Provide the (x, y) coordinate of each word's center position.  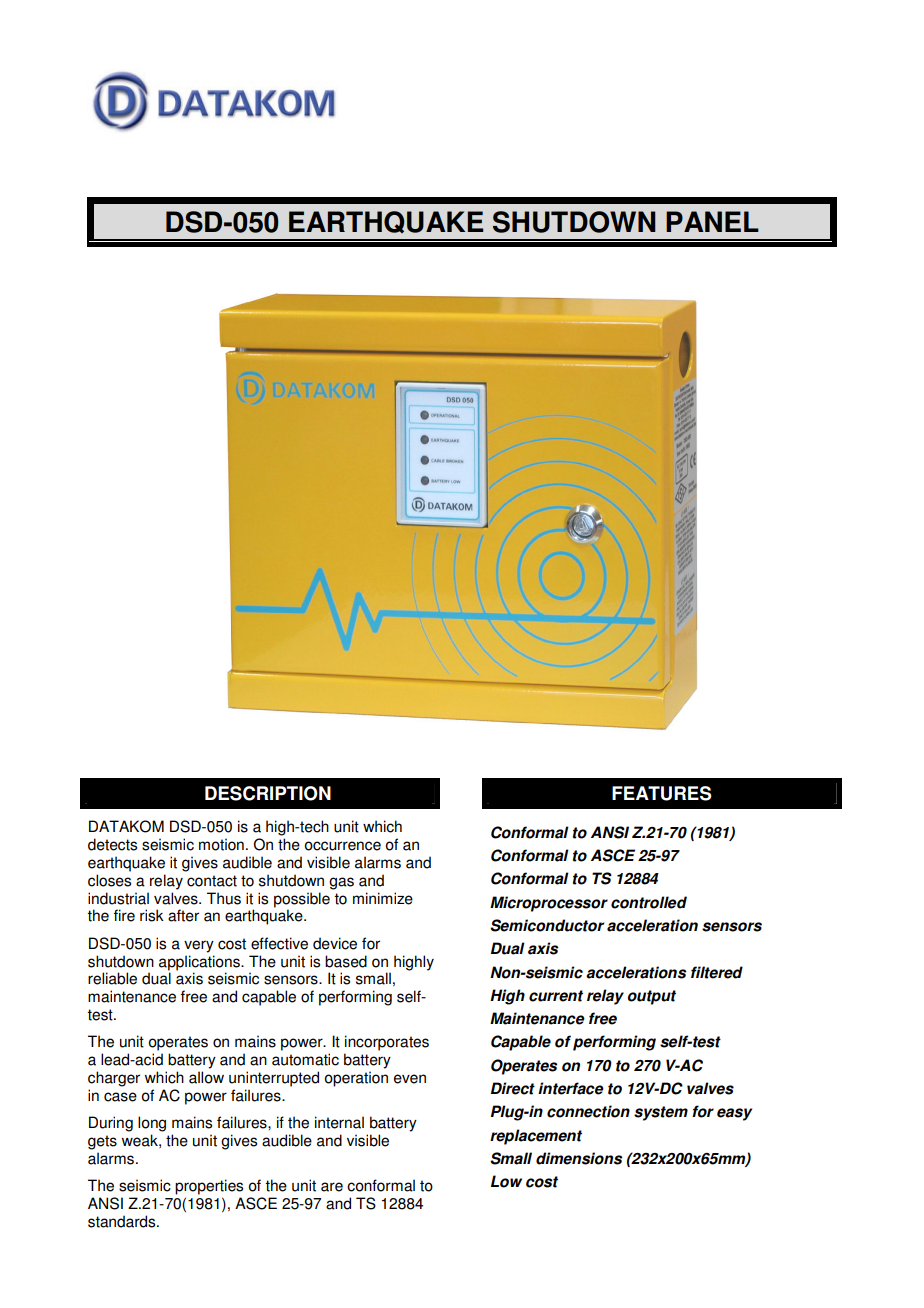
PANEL (712, 221)
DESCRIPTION (268, 793)
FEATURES (662, 793)
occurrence (343, 846)
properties (209, 1187)
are (332, 1187)
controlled (649, 902)
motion (221, 844)
